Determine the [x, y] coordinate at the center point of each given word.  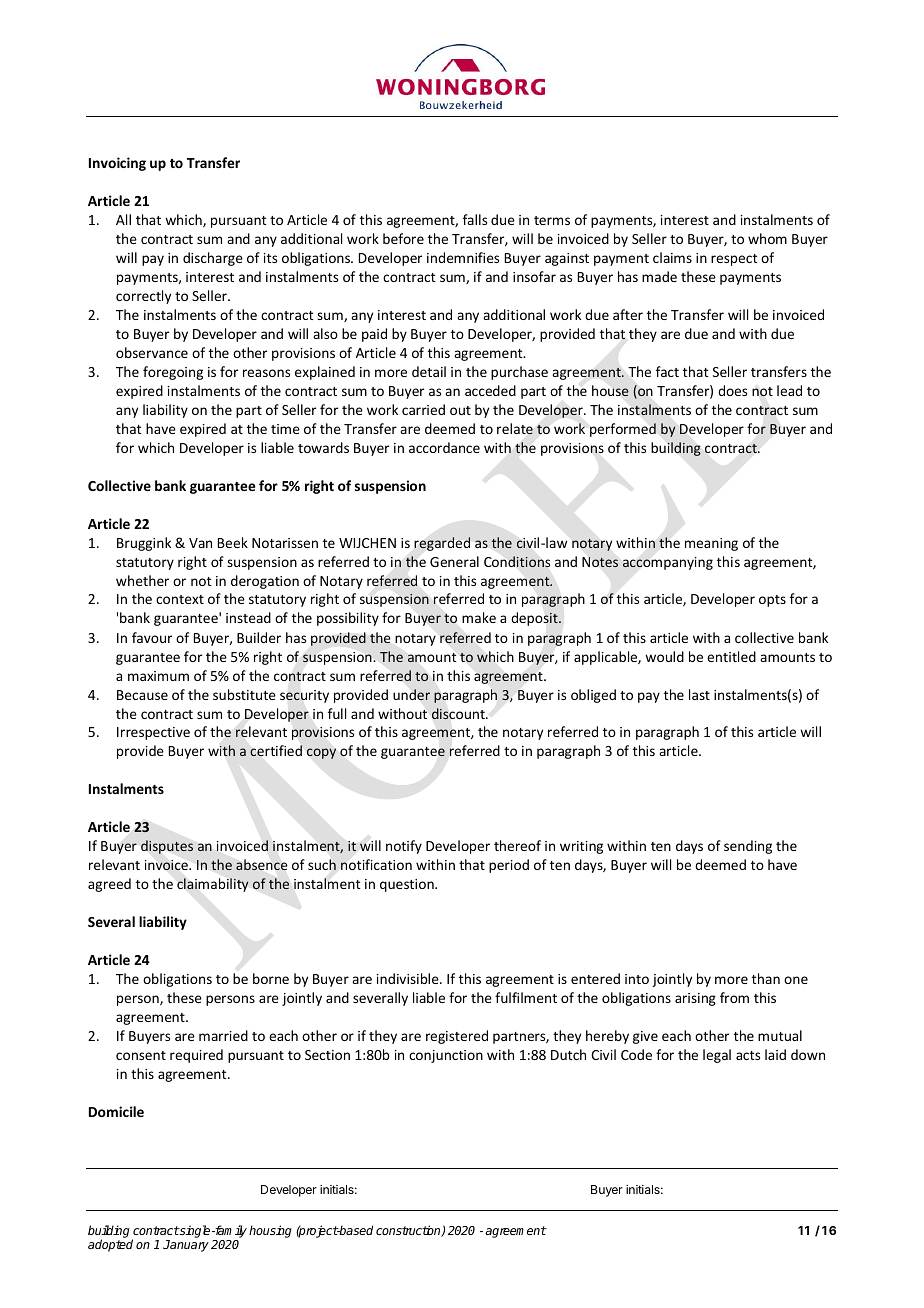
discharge [213, 259]
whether [142, 580]
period [509, 866]
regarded [442, 544]
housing [270, 1231]
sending [748, 847]
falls [475, 219]
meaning [711, 544]
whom [767, 238]
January [186, 1246]
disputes [167, 847]
